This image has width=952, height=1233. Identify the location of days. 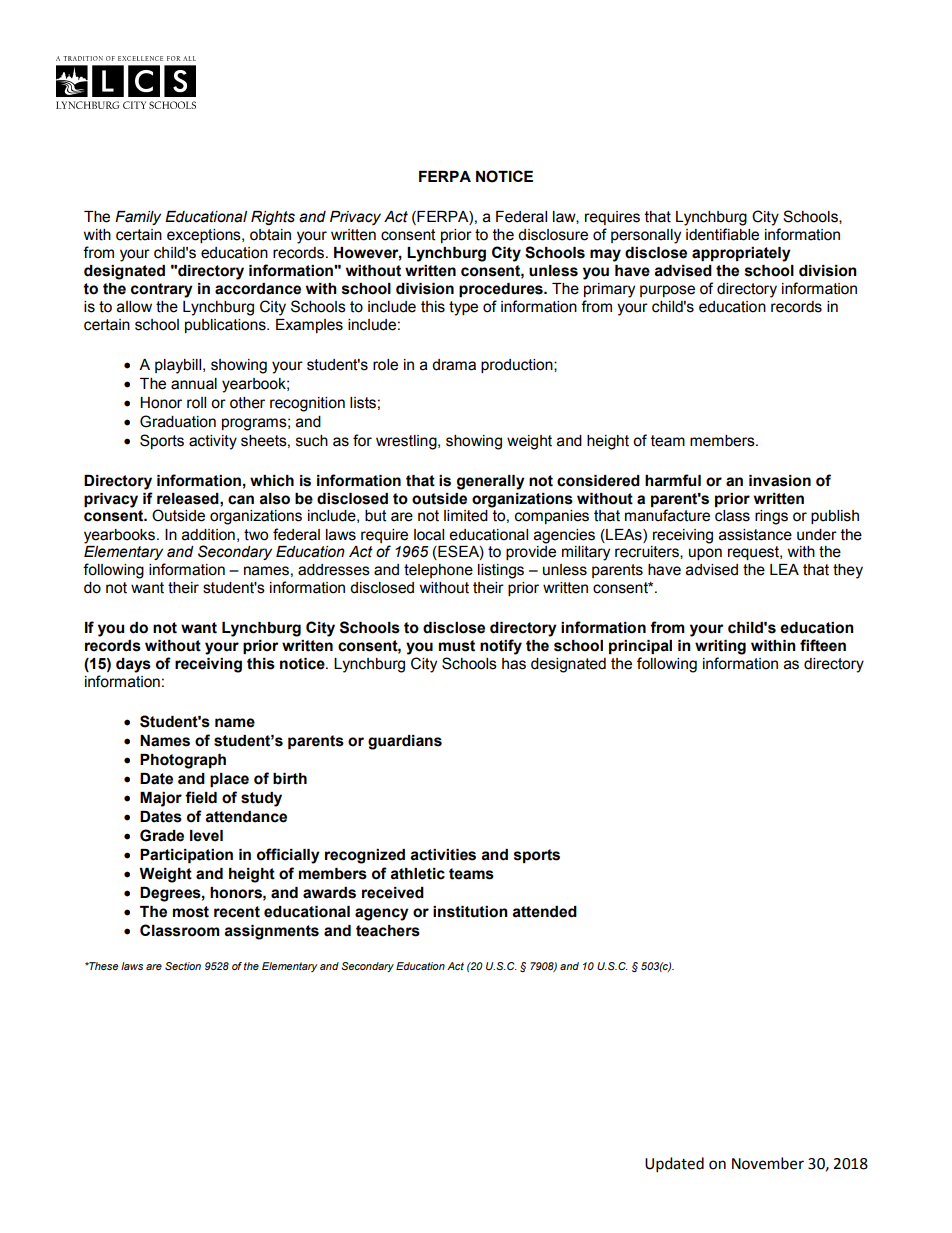
(133, 665).
